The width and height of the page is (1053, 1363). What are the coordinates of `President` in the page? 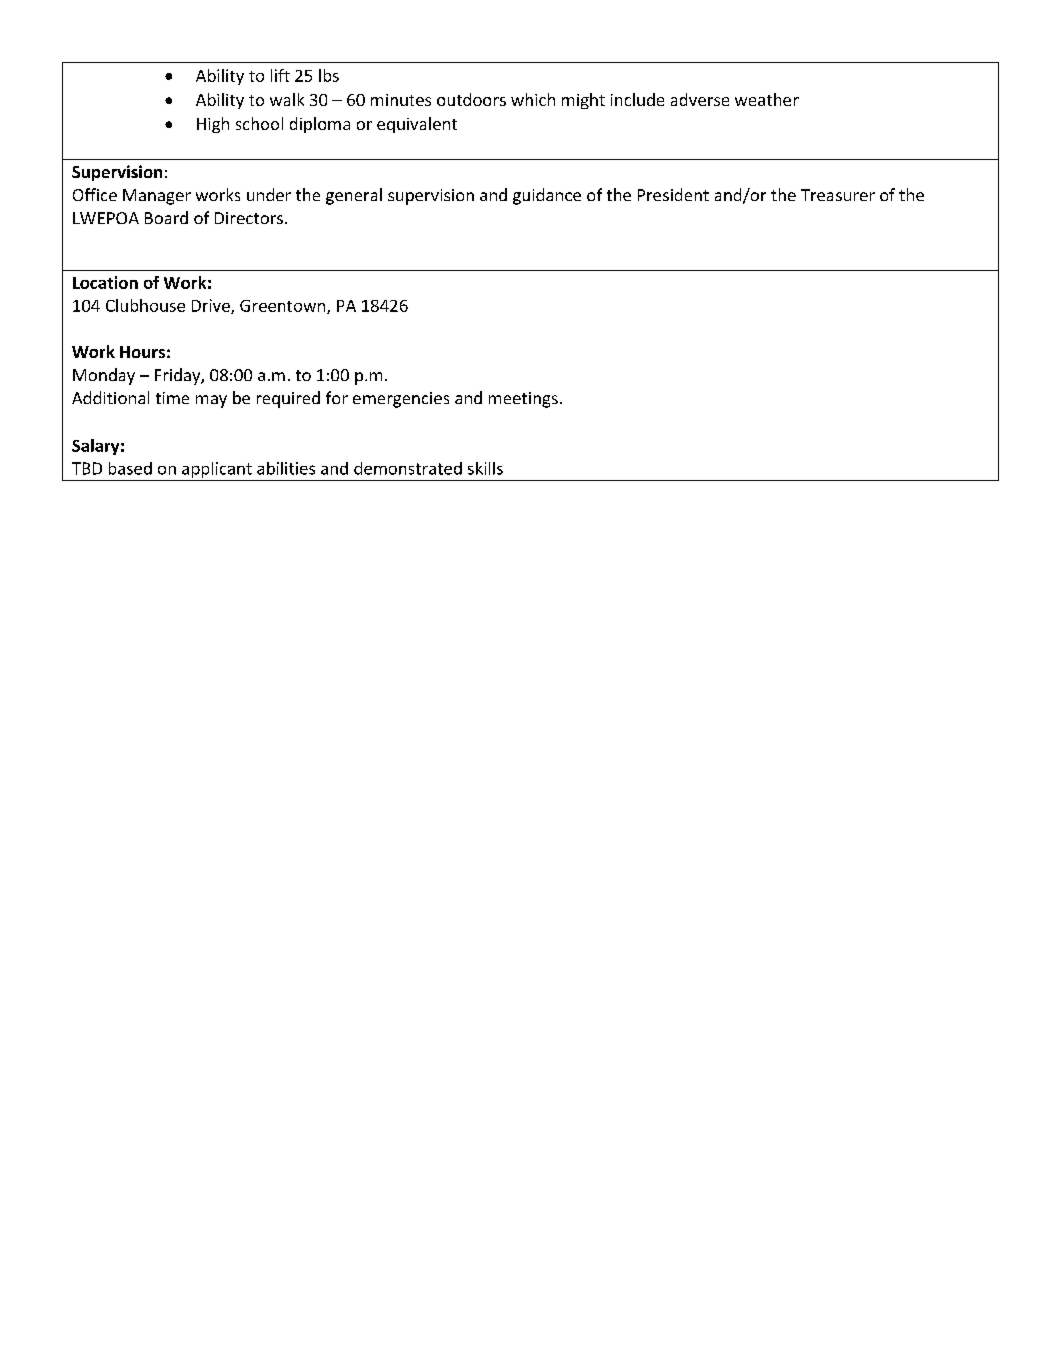 It's located at (673, 194).
